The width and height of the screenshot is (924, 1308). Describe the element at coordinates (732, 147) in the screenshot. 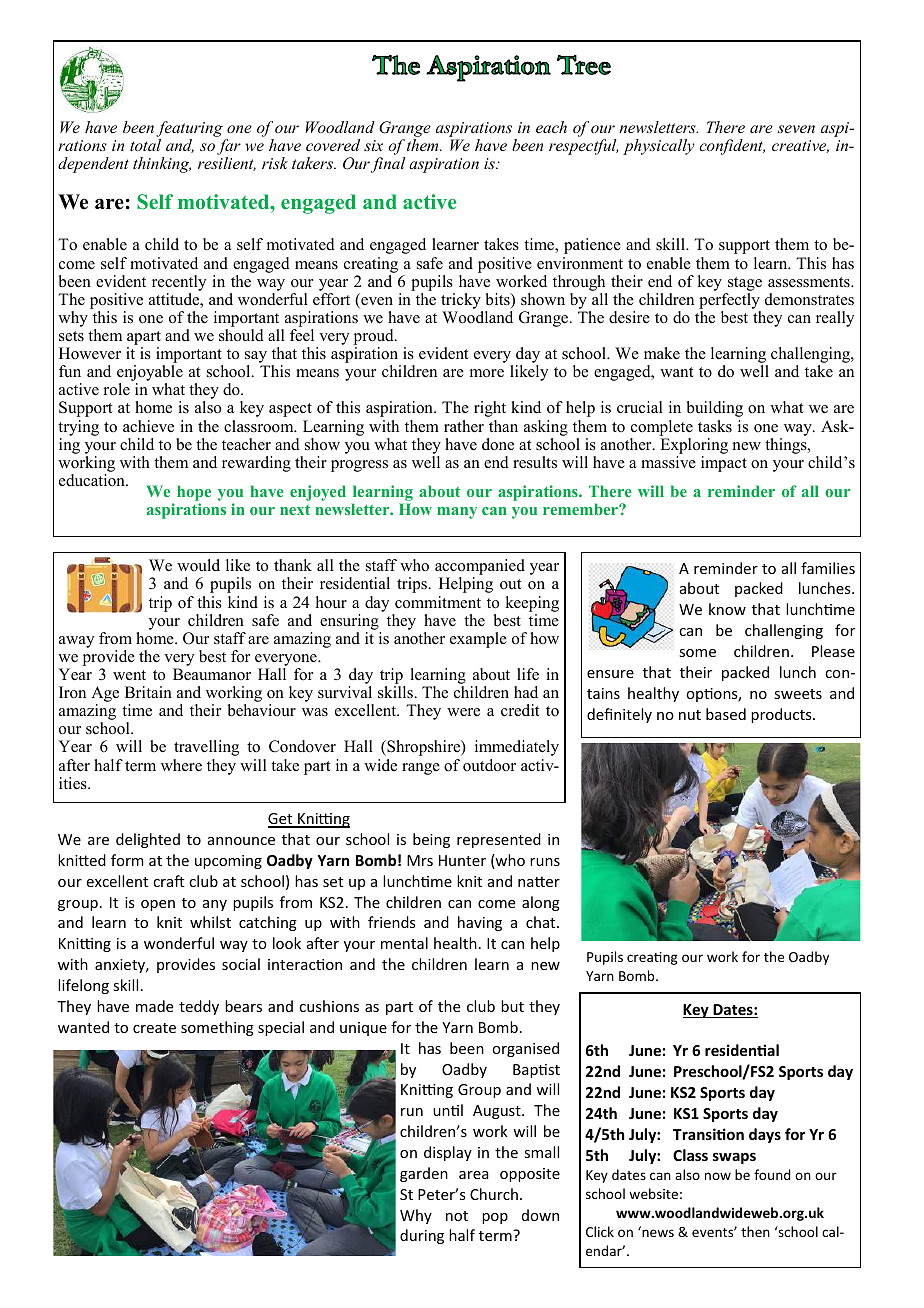

I see `confident` at that location.
